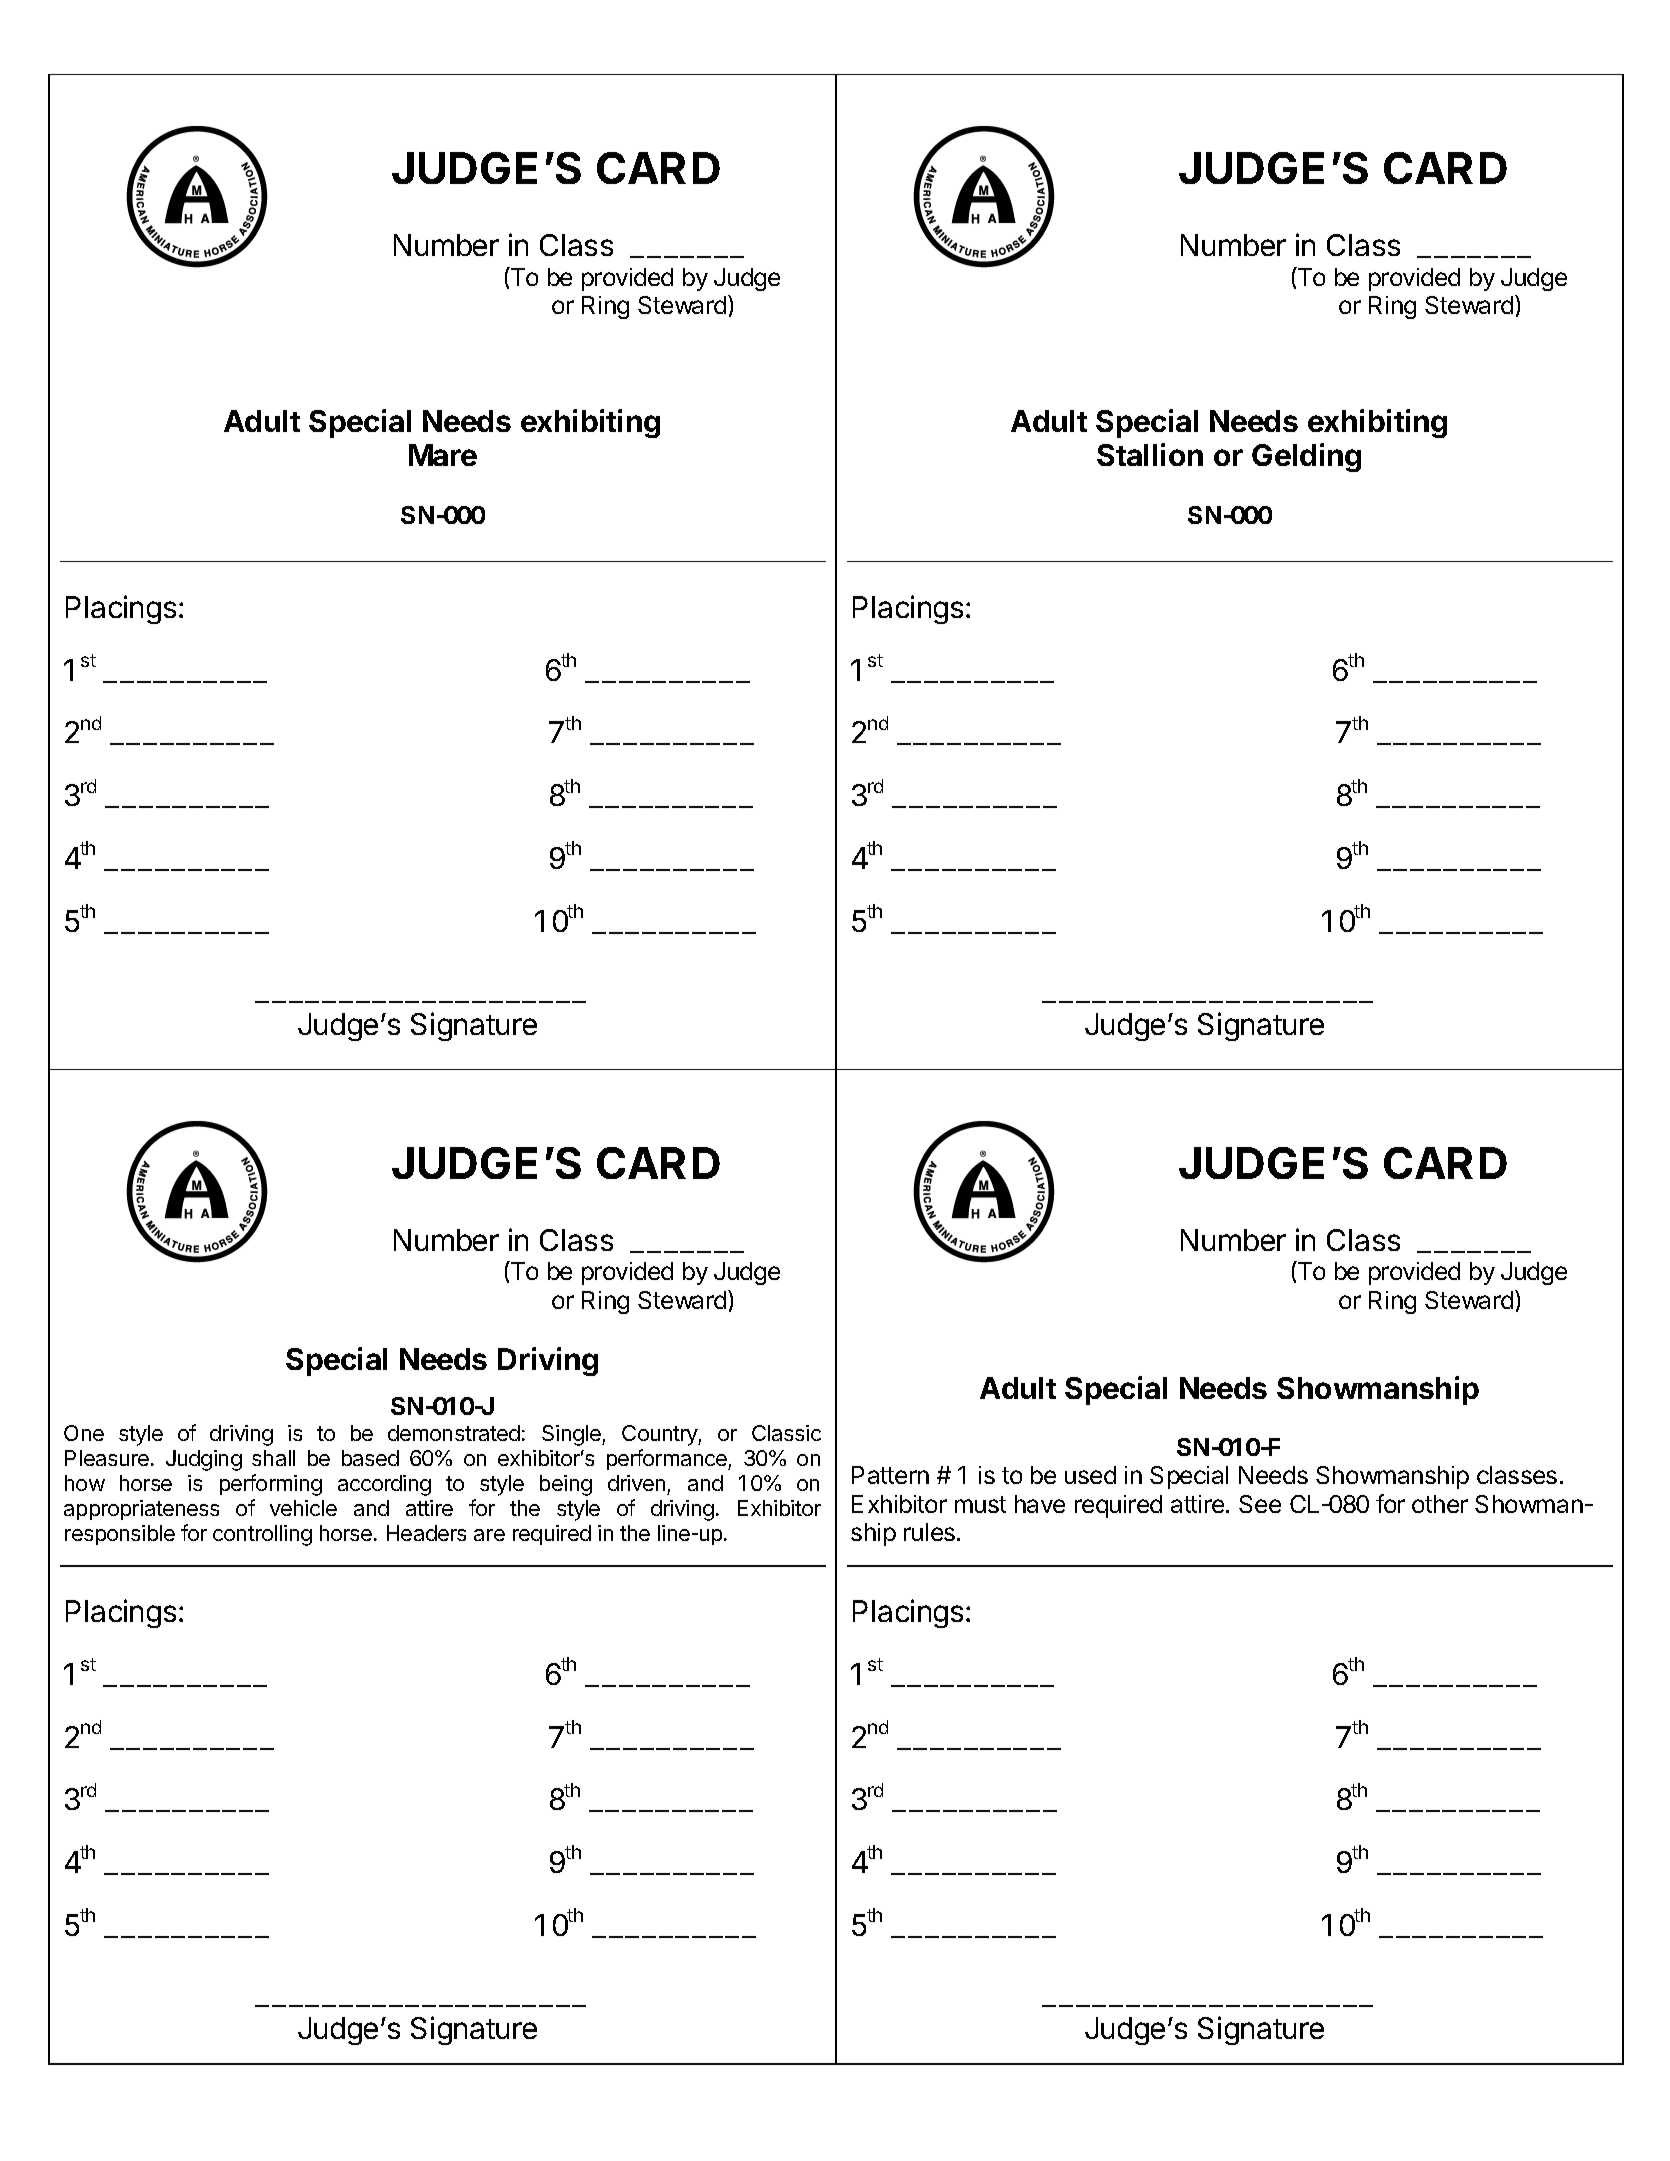 This image has width=1670, height=2161. What do you see at coordinates (443, 455) in the image?
I see `Mare` at bounding box center [443, 455].
